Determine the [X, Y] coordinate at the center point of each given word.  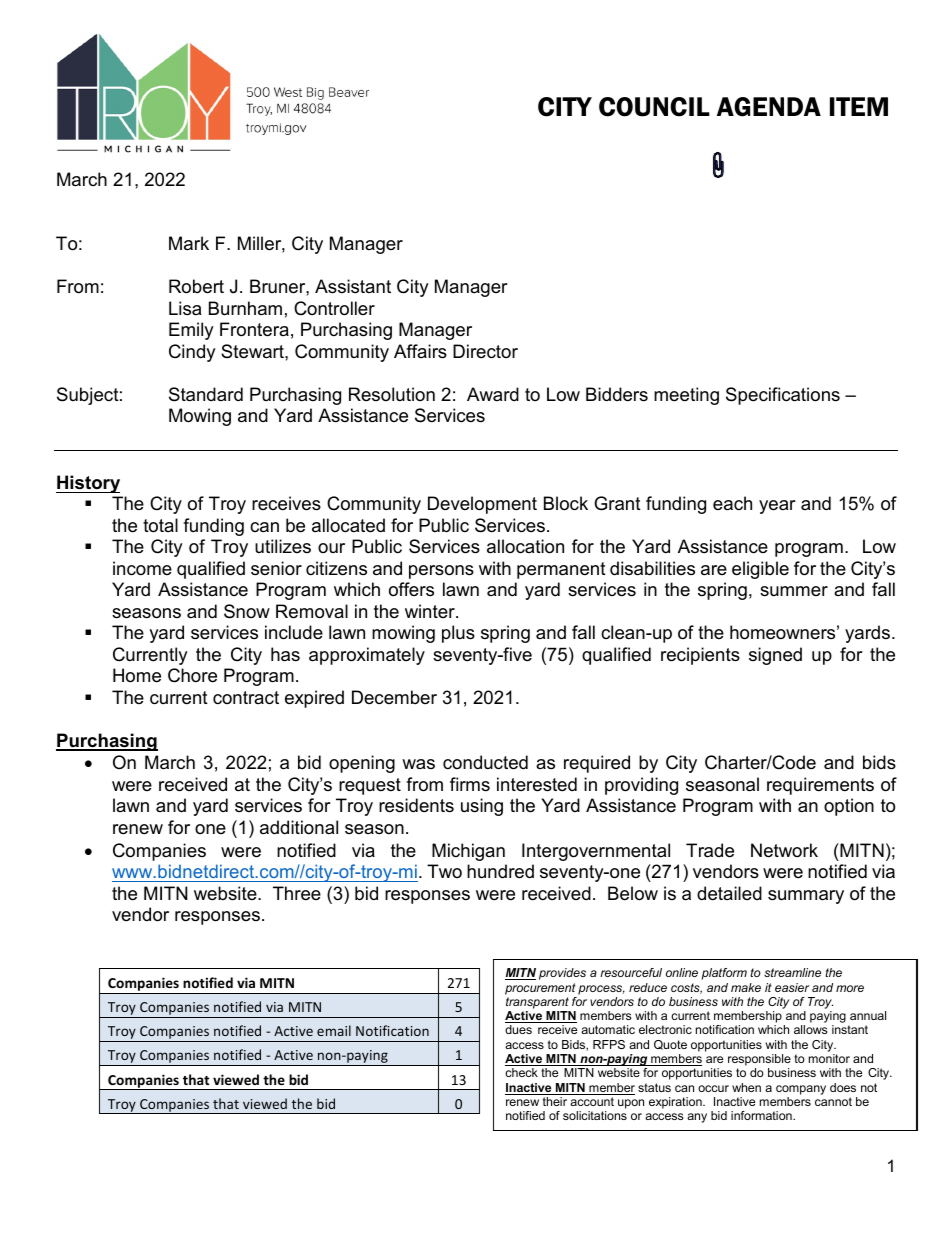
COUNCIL [654, 107]
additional [299, 827]
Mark [189, 243]
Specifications [783, 396]
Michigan [468, 852]
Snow [247, 611]
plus [458, 634]
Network [784, 850]
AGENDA [769, 107]
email [334, 1030]
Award [493, 394]
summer [794, 591]
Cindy [192, 353]
